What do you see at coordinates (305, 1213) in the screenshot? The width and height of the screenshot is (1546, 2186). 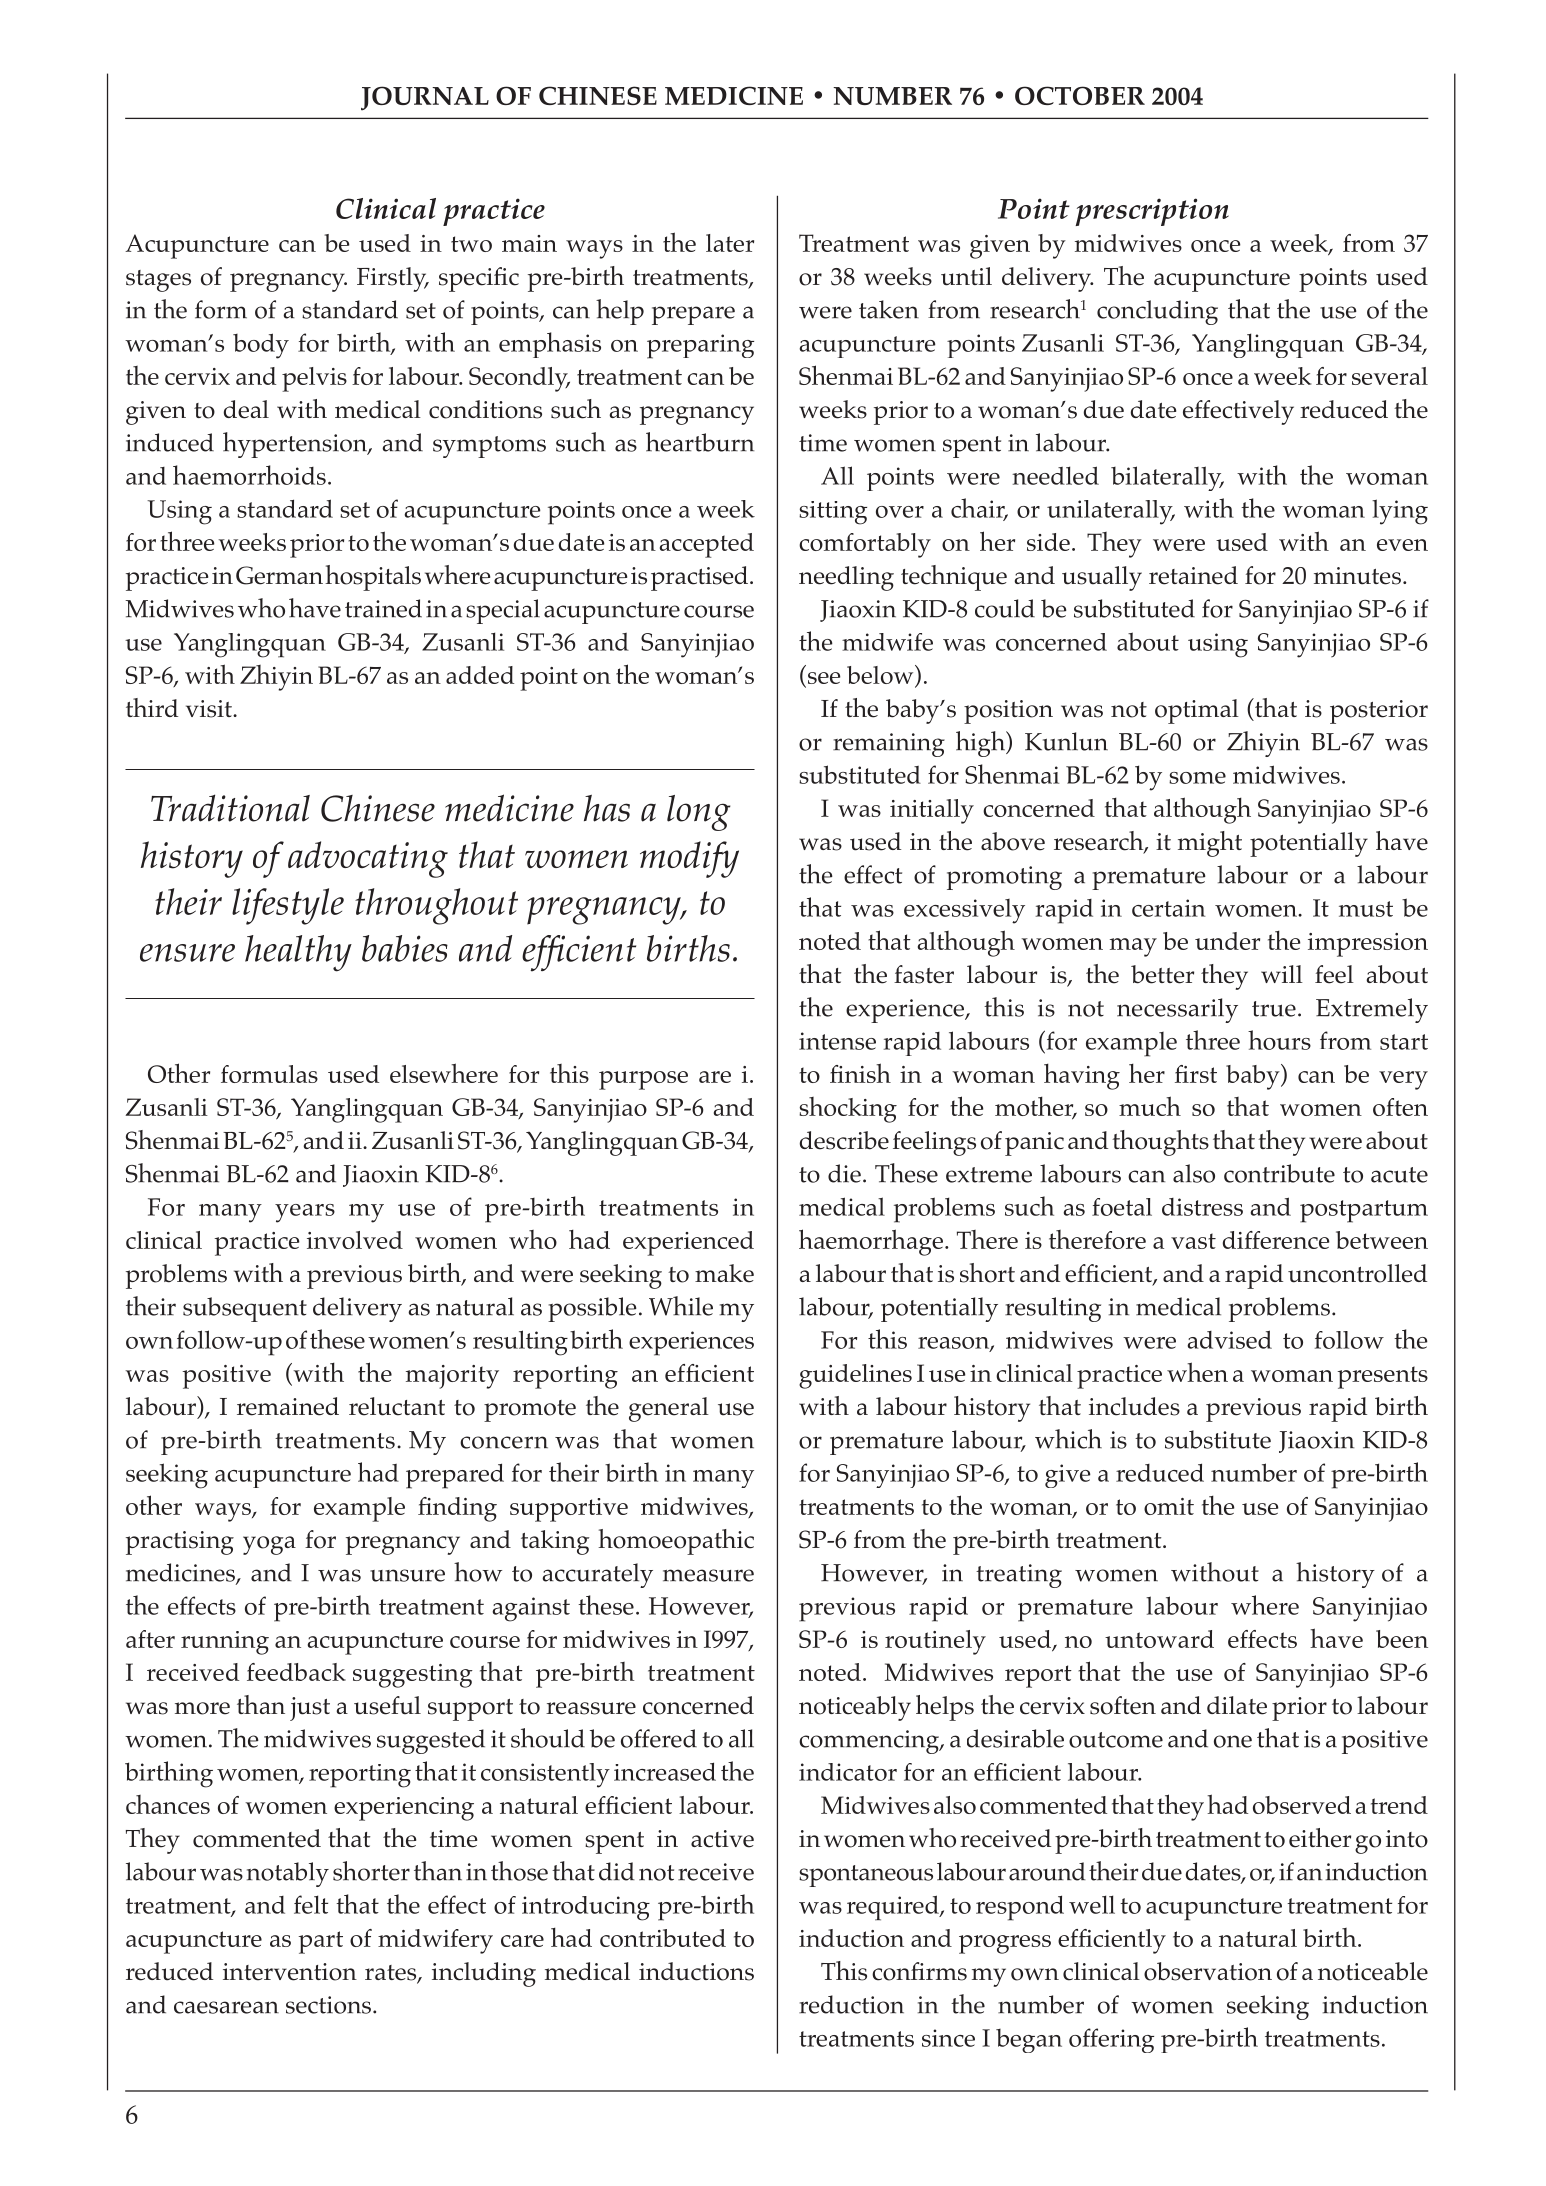 I see `years` at bounding box center [305, 1213].
